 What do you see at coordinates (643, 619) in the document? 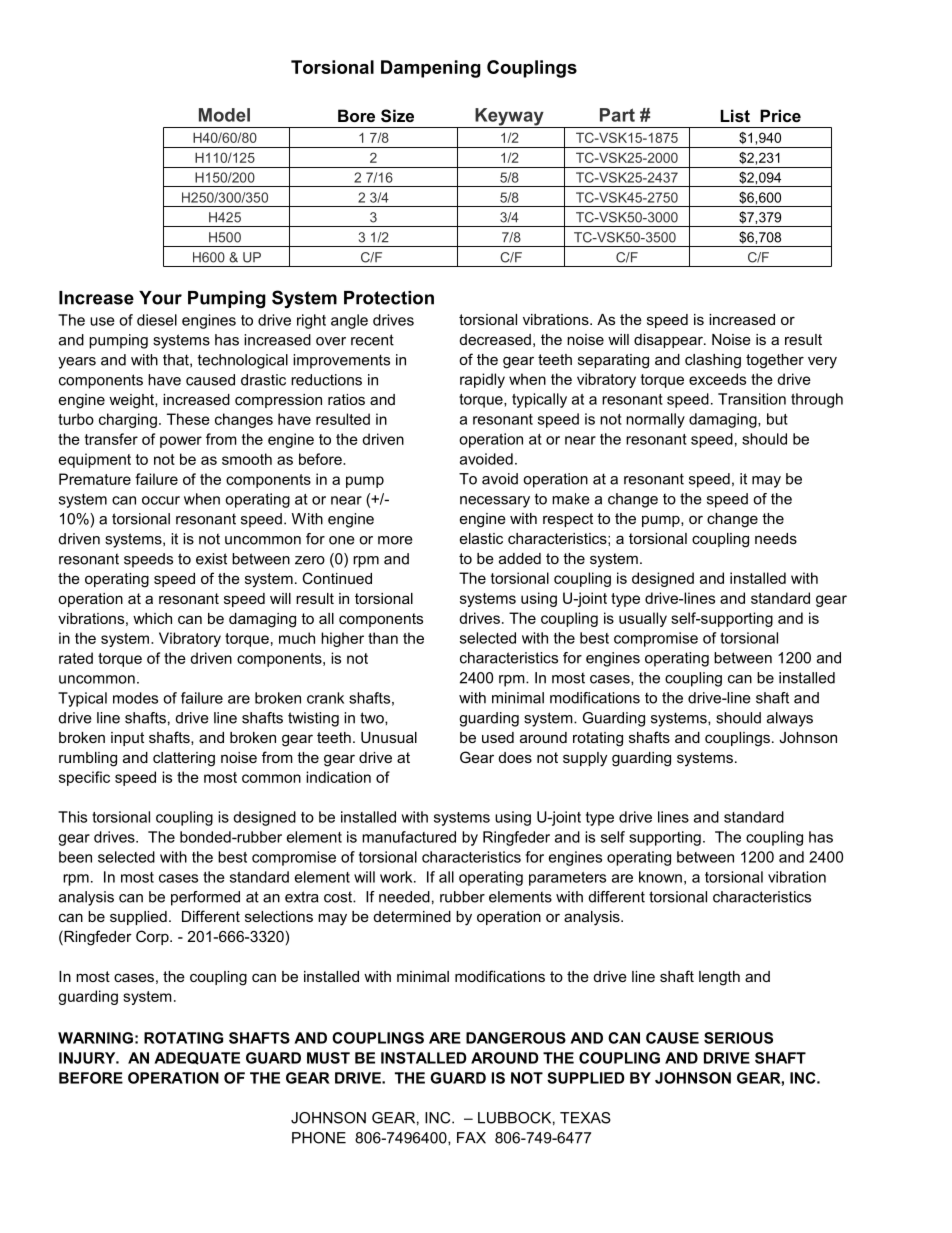
I see `usually` at bounding box center [643, 619].
